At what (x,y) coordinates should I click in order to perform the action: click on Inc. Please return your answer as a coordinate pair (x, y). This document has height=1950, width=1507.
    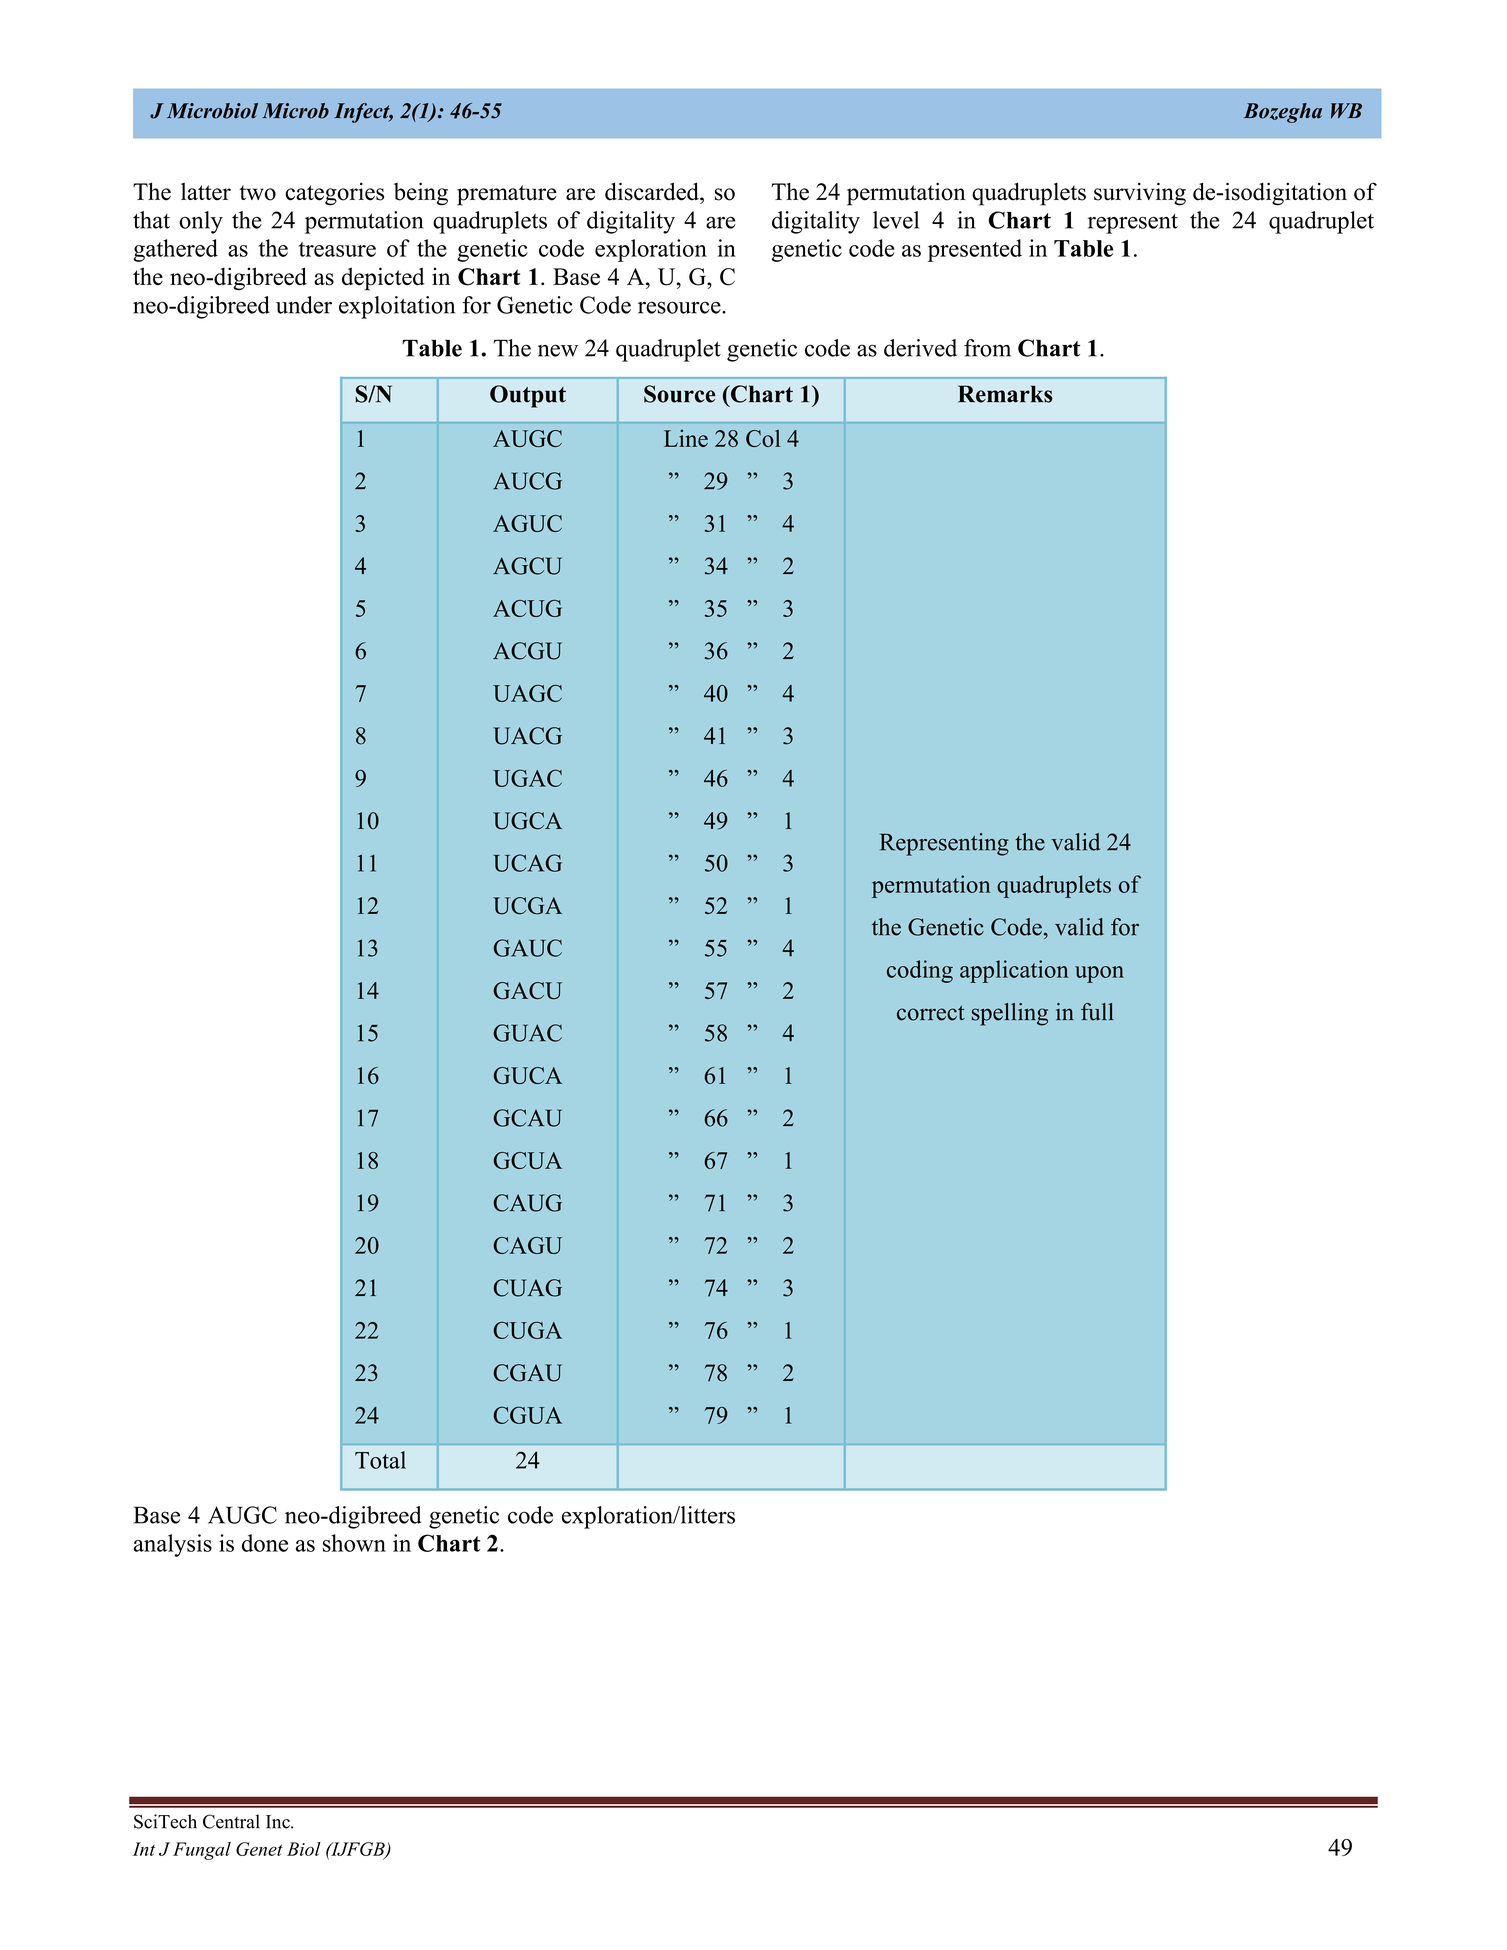
    Looking at the image, I should click on (279, 1822).
